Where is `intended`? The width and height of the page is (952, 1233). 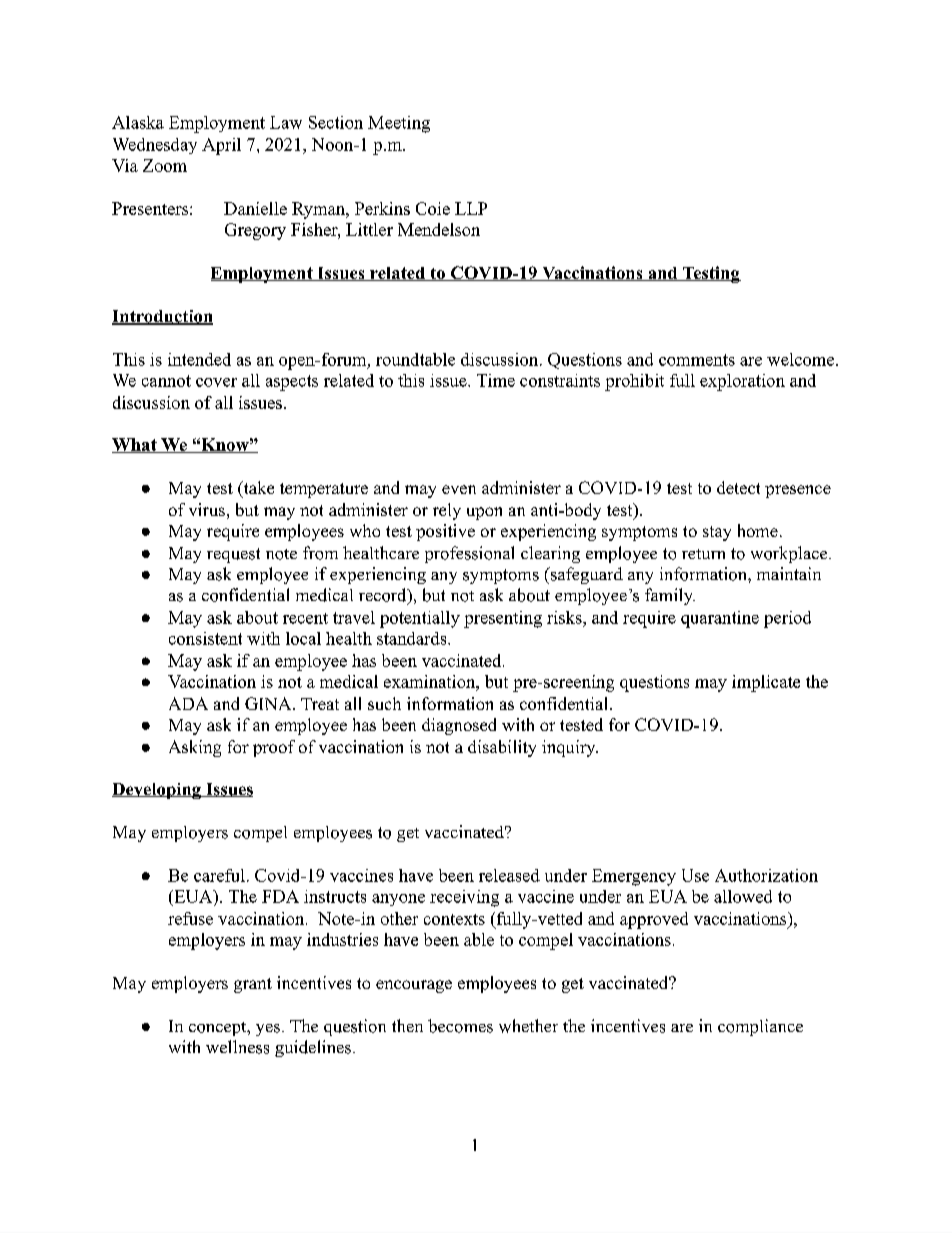 intended is located at coordinates (199, 359).
